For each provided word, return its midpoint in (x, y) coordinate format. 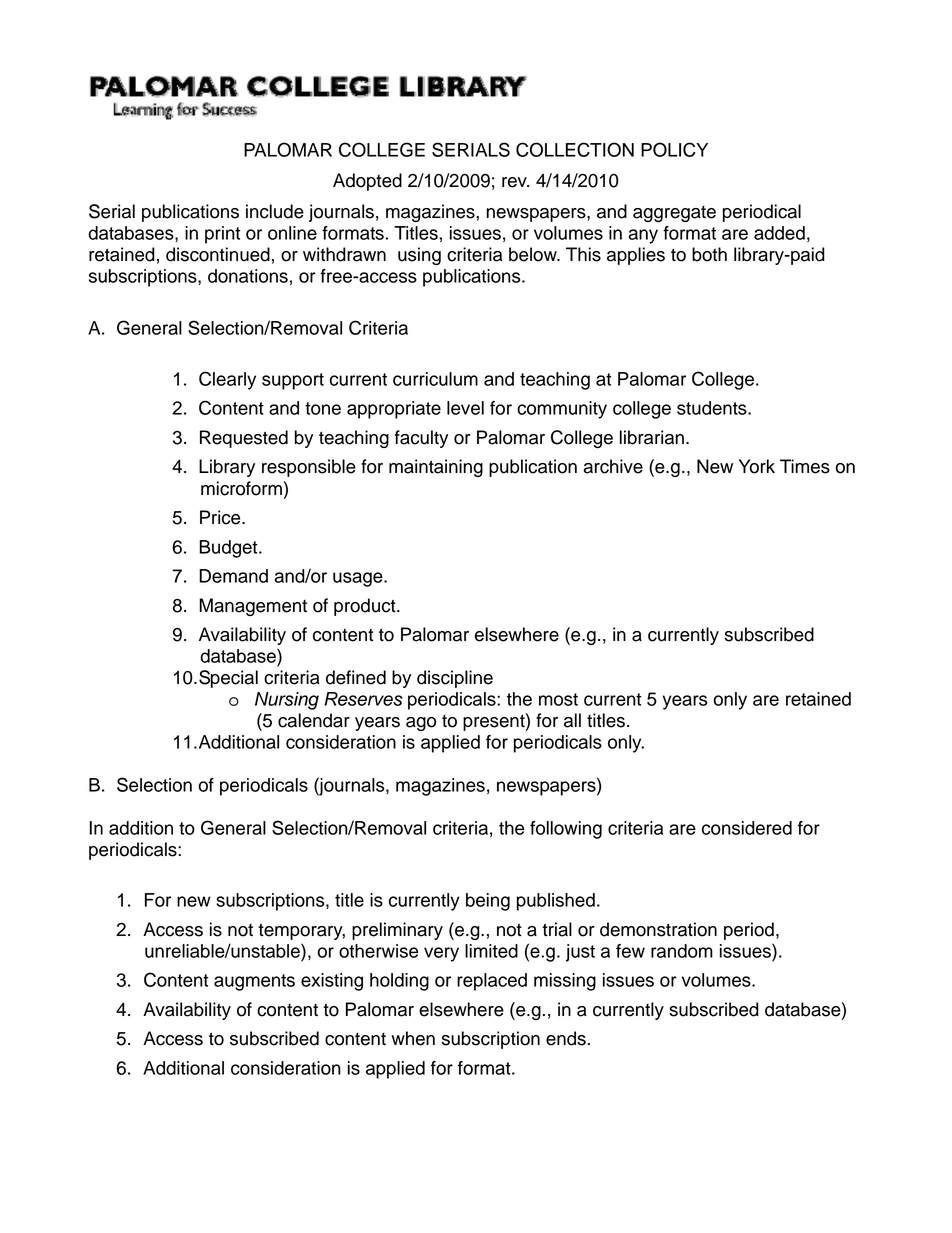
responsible (309, 468)
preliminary (397, 931)
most (558, 699)
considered (747, 828)
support (293, 381)
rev (515, 182)
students (713, 408)
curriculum (435, 379)
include (275, 211)
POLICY (674, 149)
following (566, 830)
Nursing (287, 701)
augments (254, 982)
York (757, 466)
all (572, 720)
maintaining (436, 468)
